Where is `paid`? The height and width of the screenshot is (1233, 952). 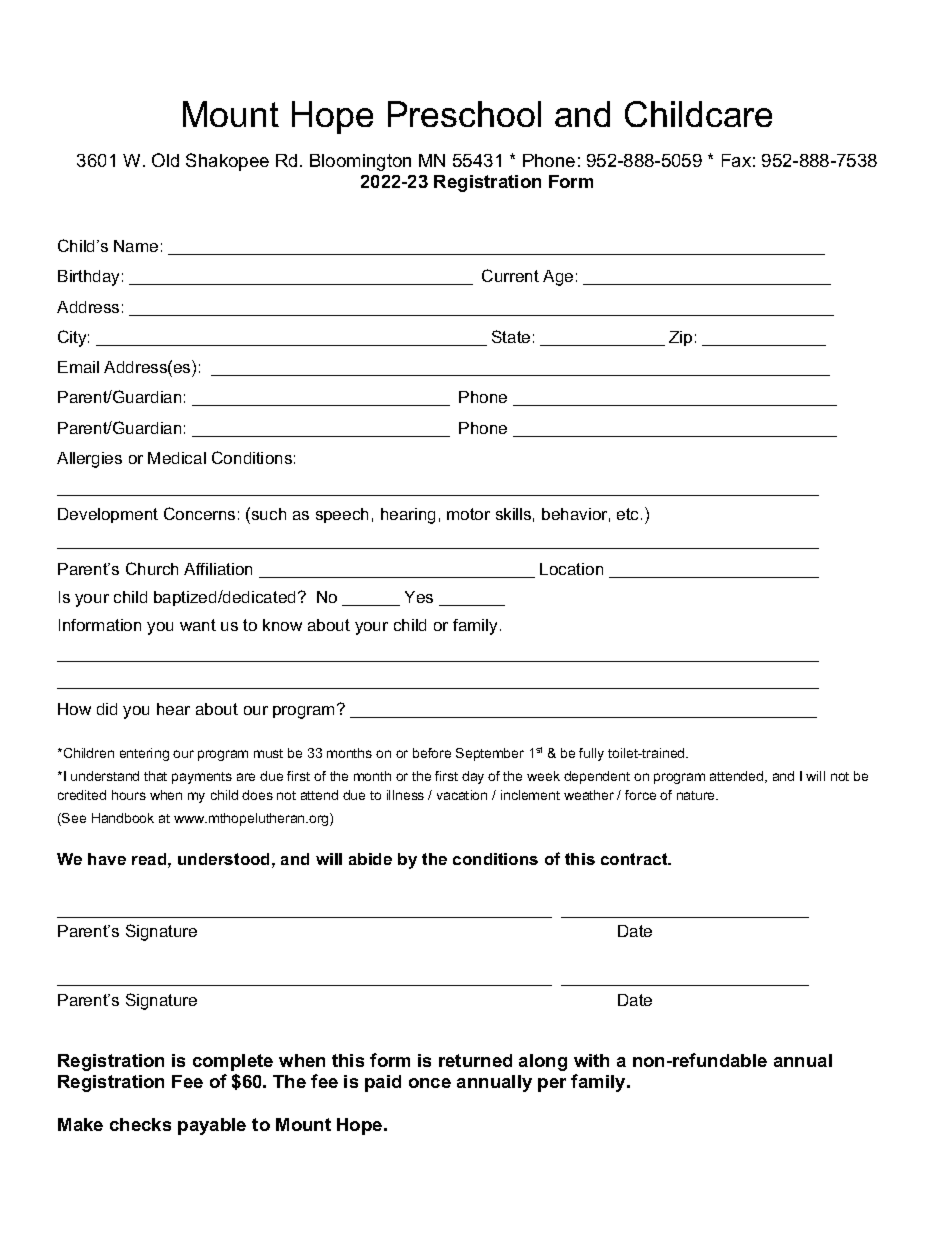 paid is located at coordinates (383, 1083).
